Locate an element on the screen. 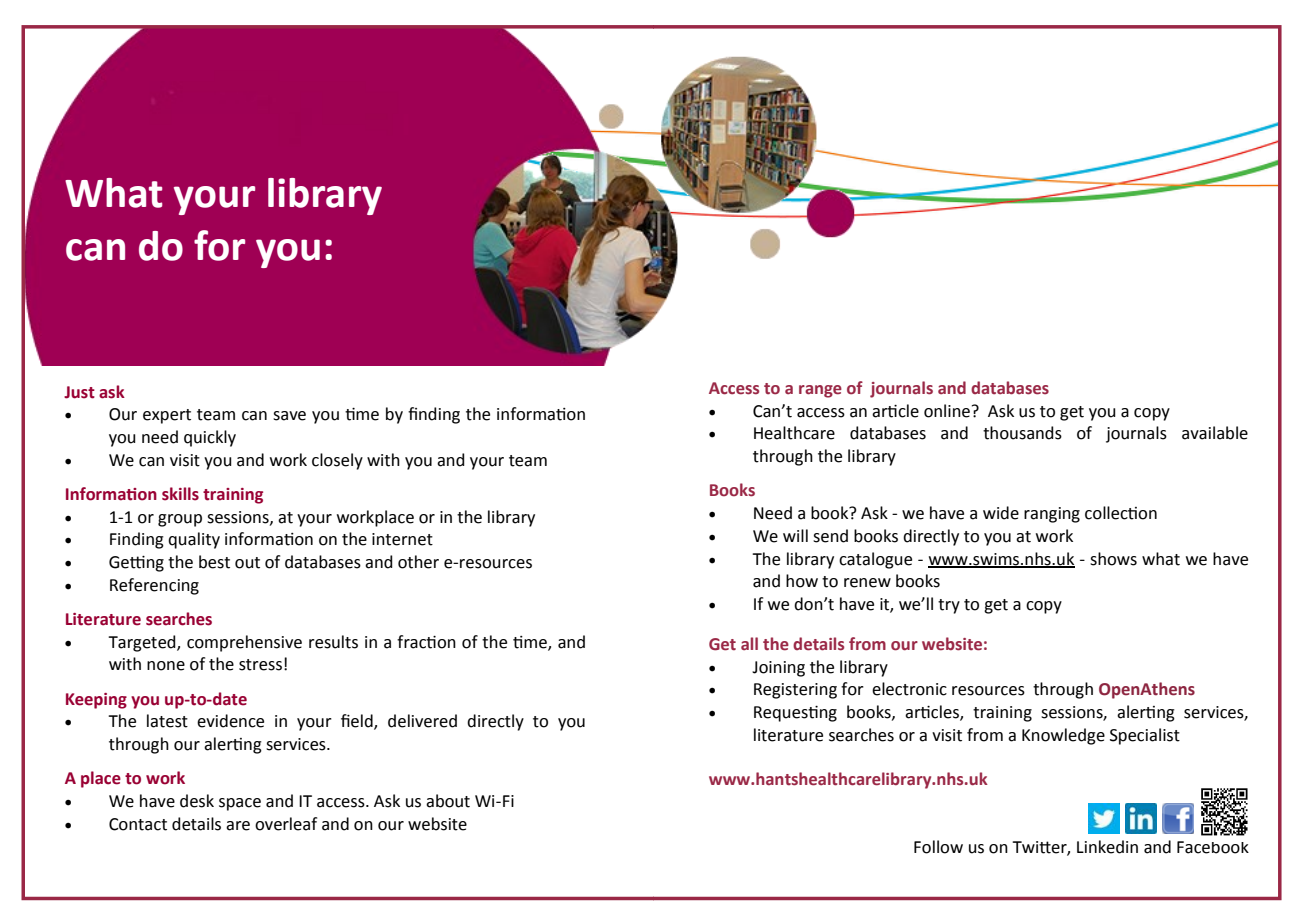  Keeping is located at coordinates (96, 701).
